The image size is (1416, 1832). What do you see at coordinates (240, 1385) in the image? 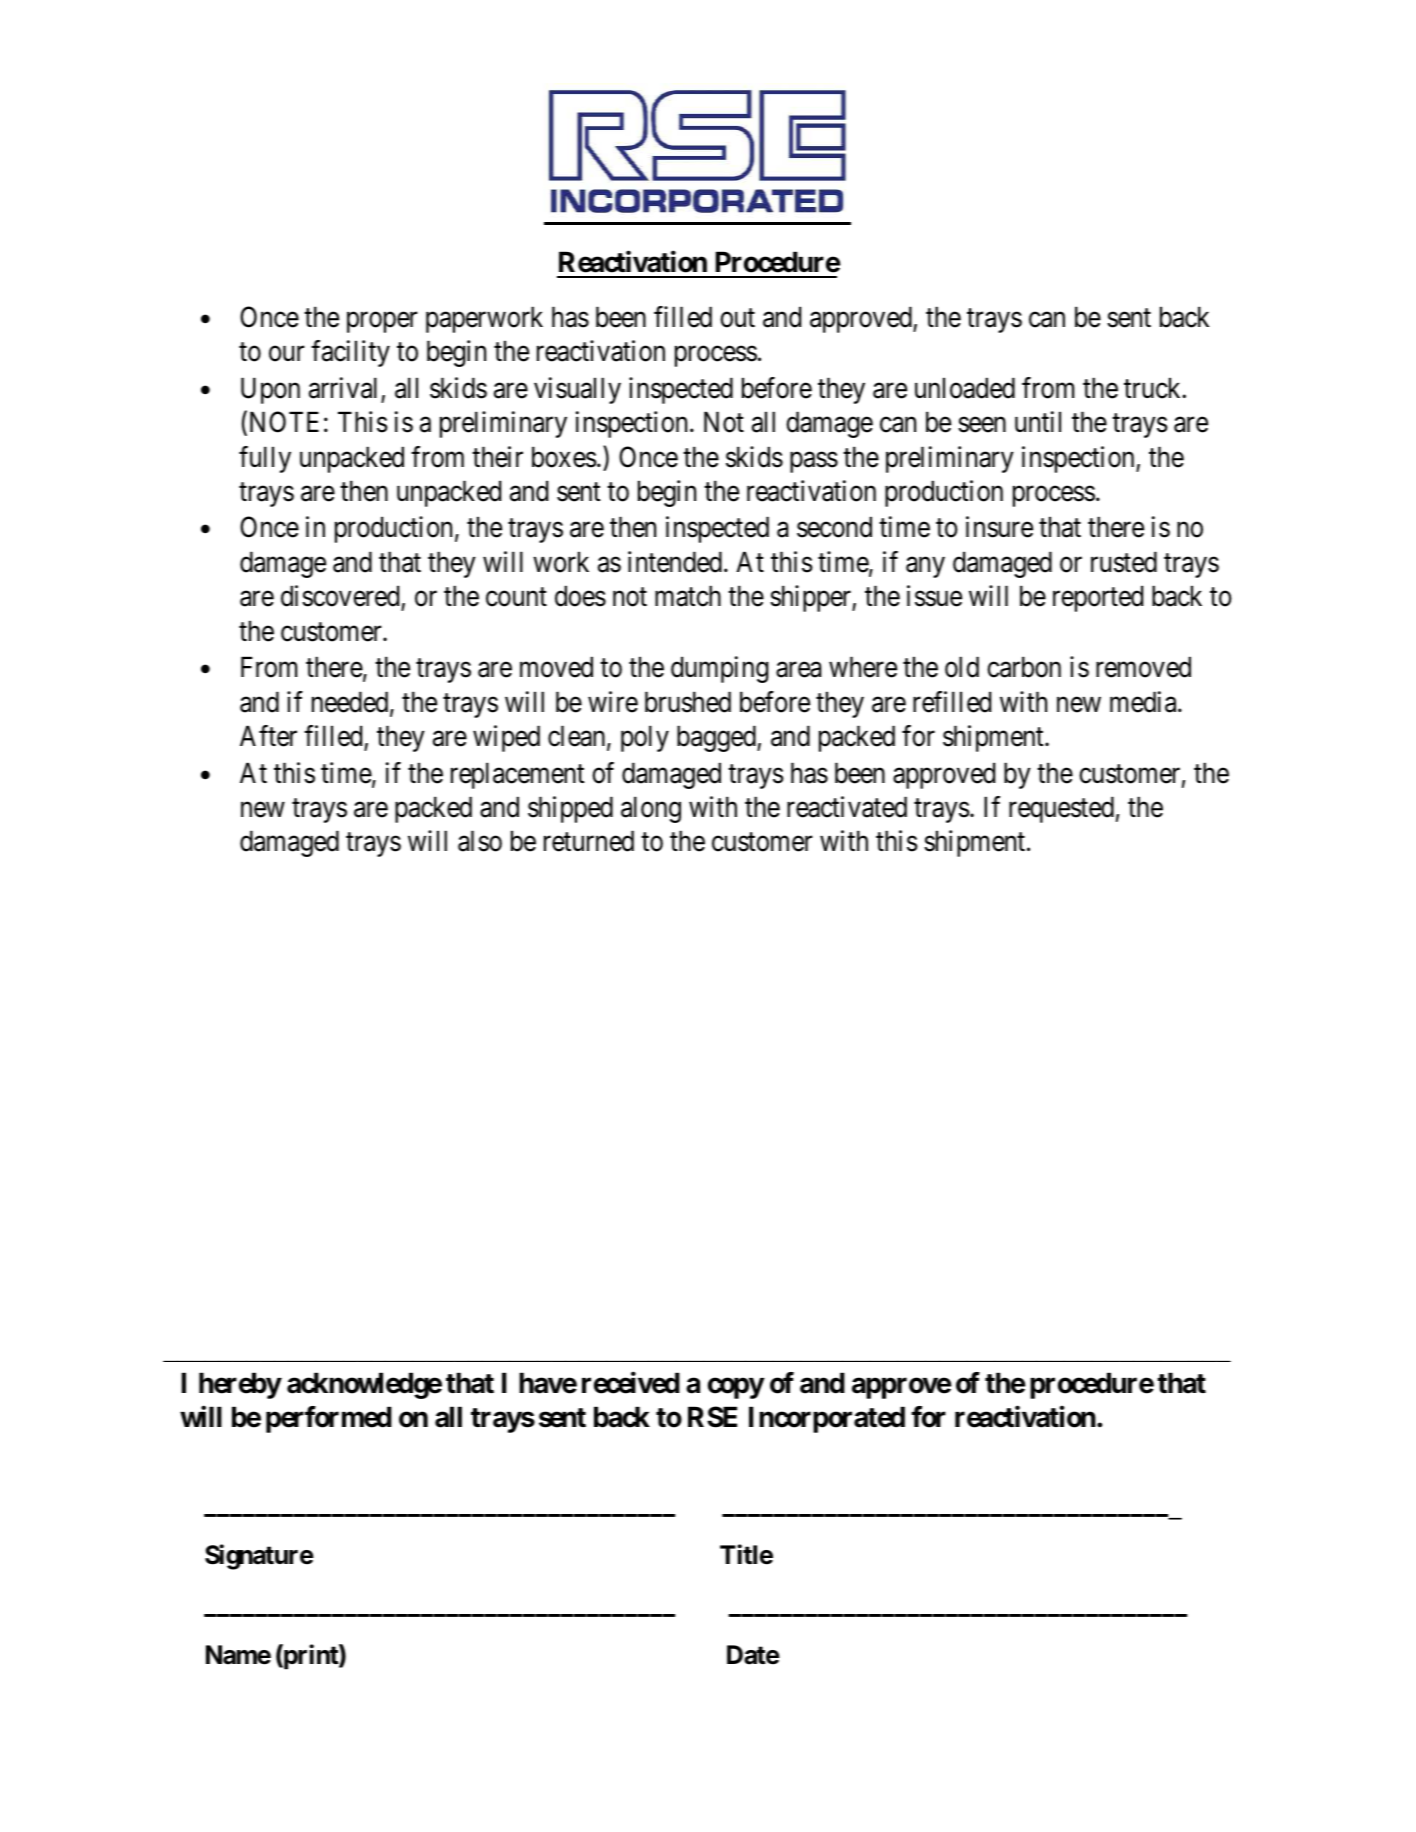
I see `hereby` at bounding box center [240, 1385].
